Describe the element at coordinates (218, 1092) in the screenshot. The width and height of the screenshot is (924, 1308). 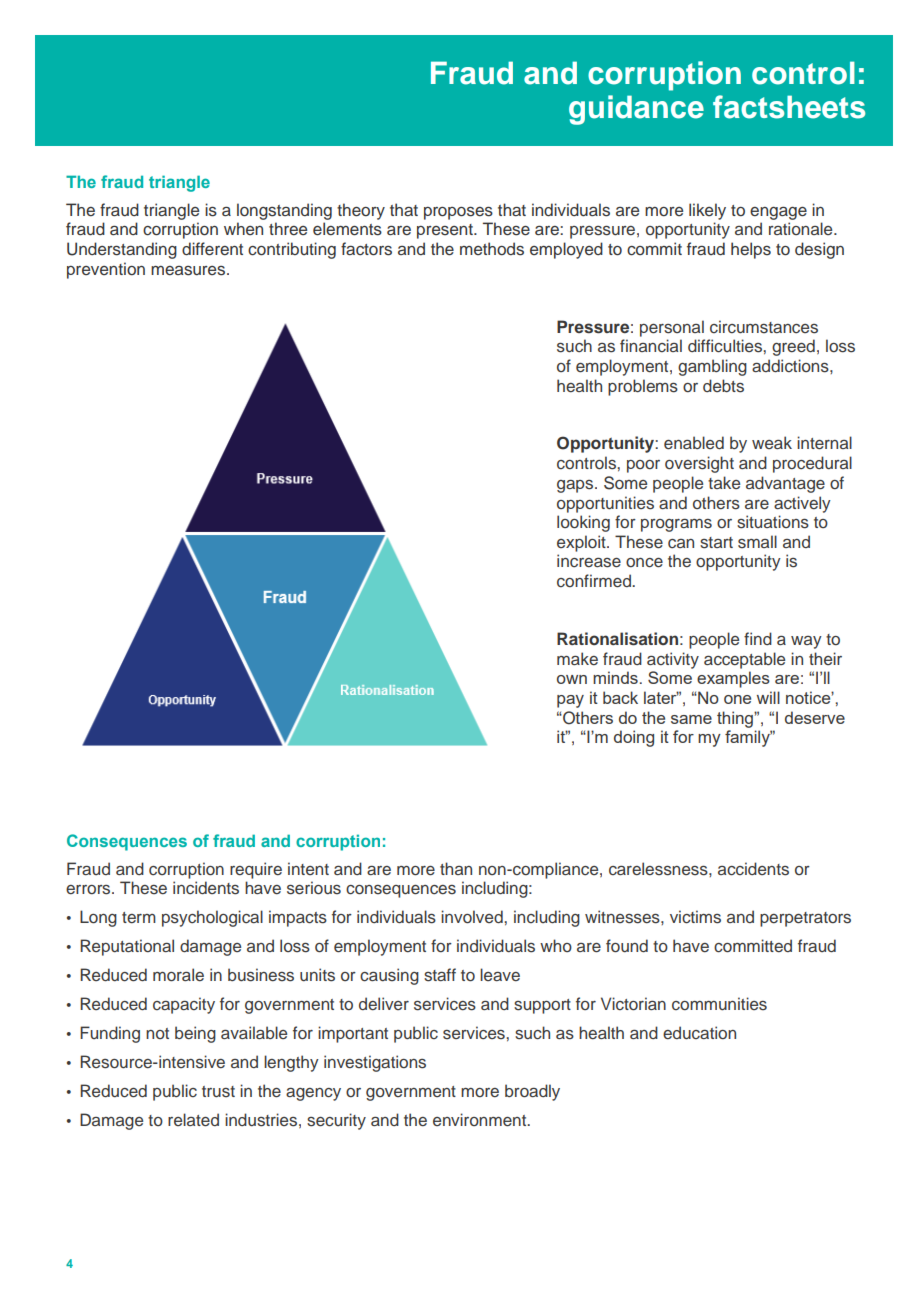
I see `trust` at that location.
